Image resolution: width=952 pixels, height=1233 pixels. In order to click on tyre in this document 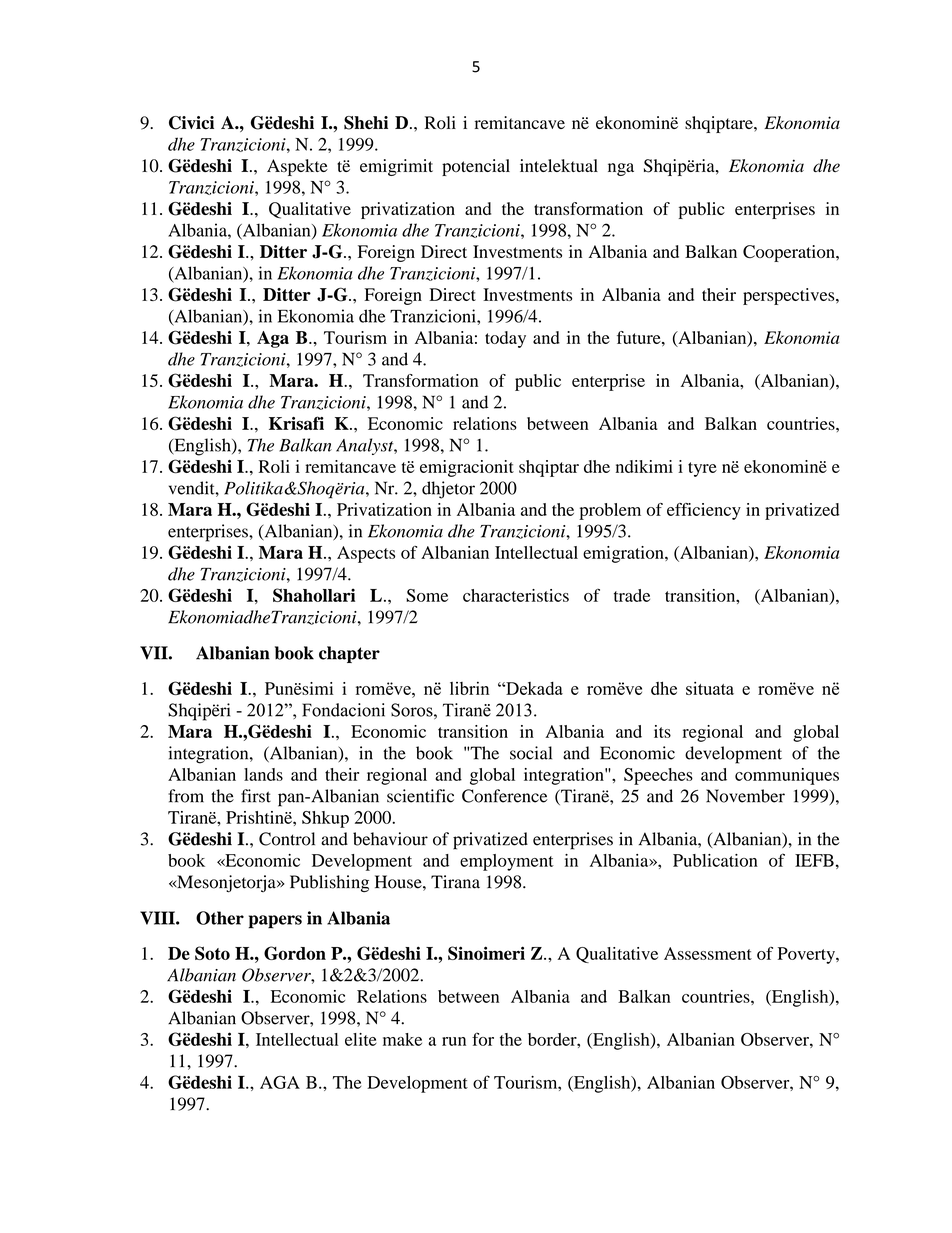, I will do `click(702, 469)`.
